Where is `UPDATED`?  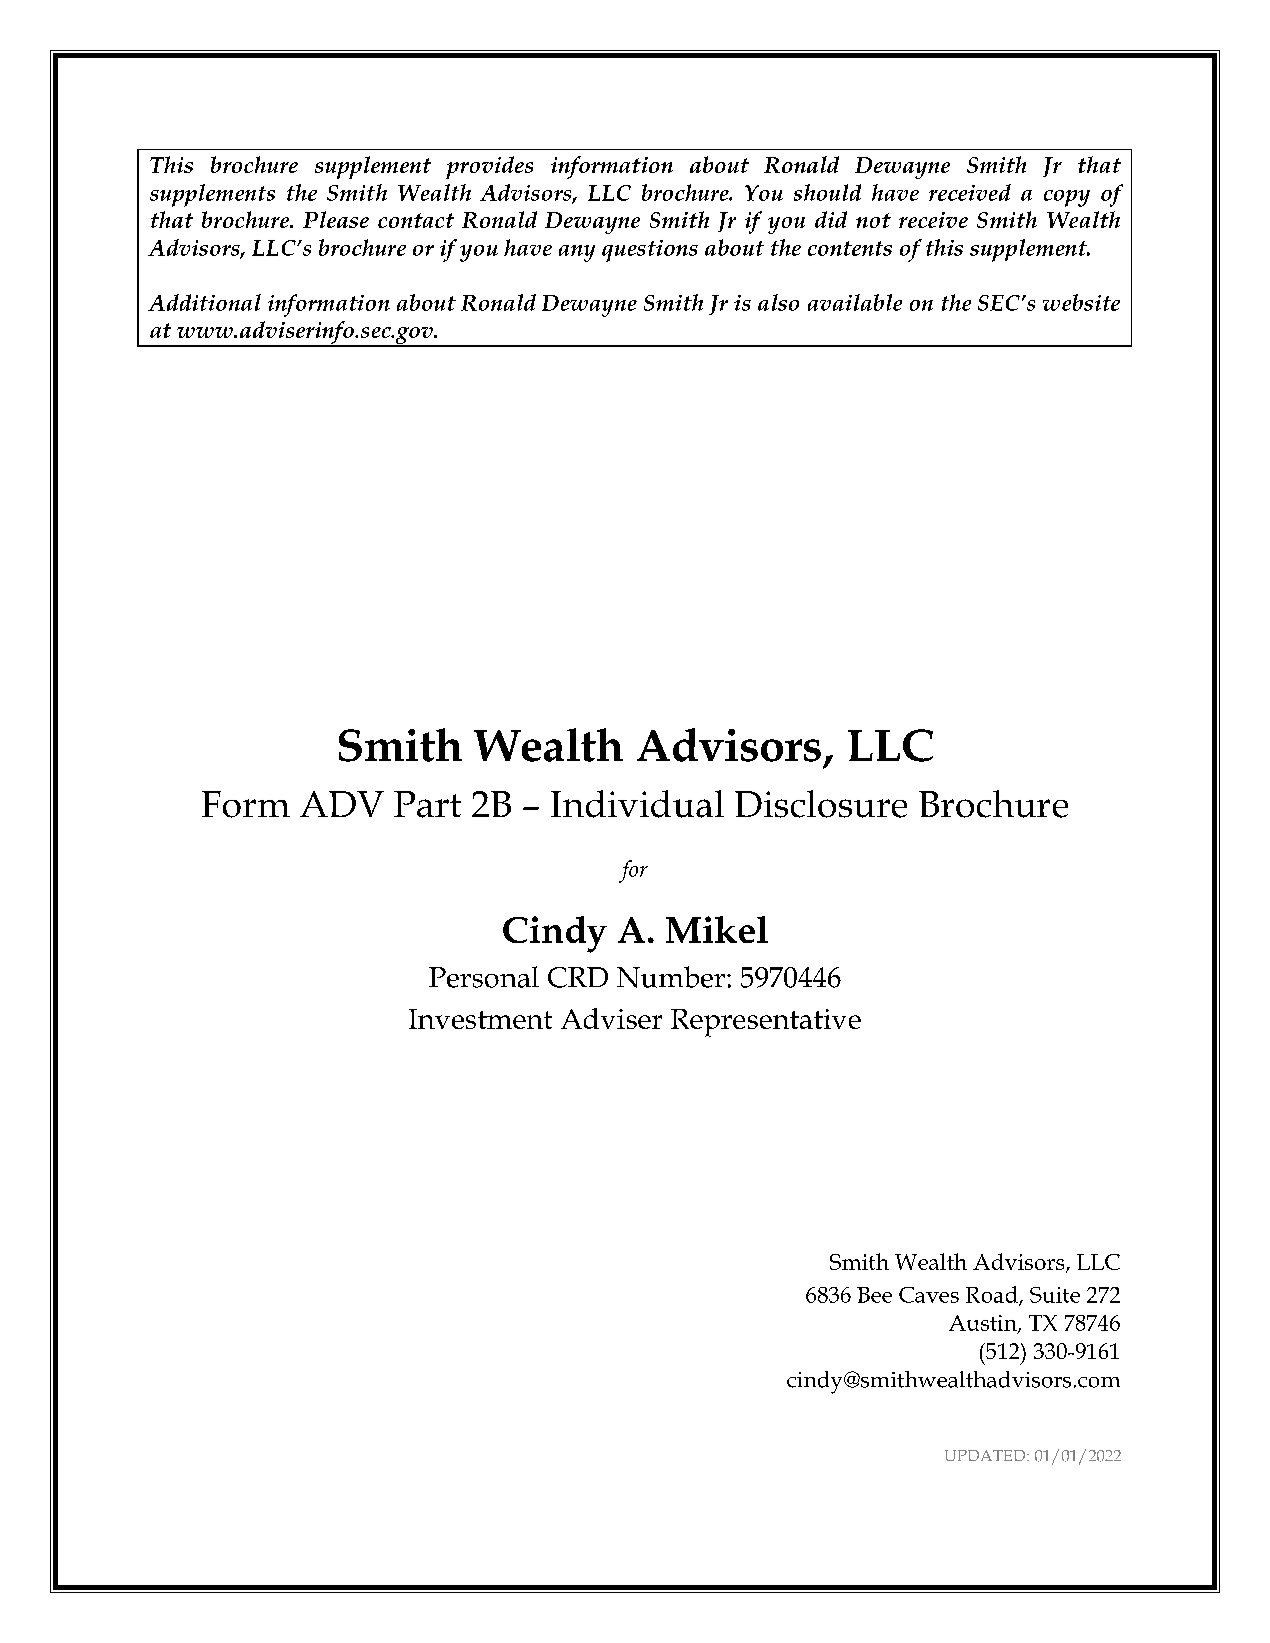 UPDATED is located at coordinates (986, 1455).
